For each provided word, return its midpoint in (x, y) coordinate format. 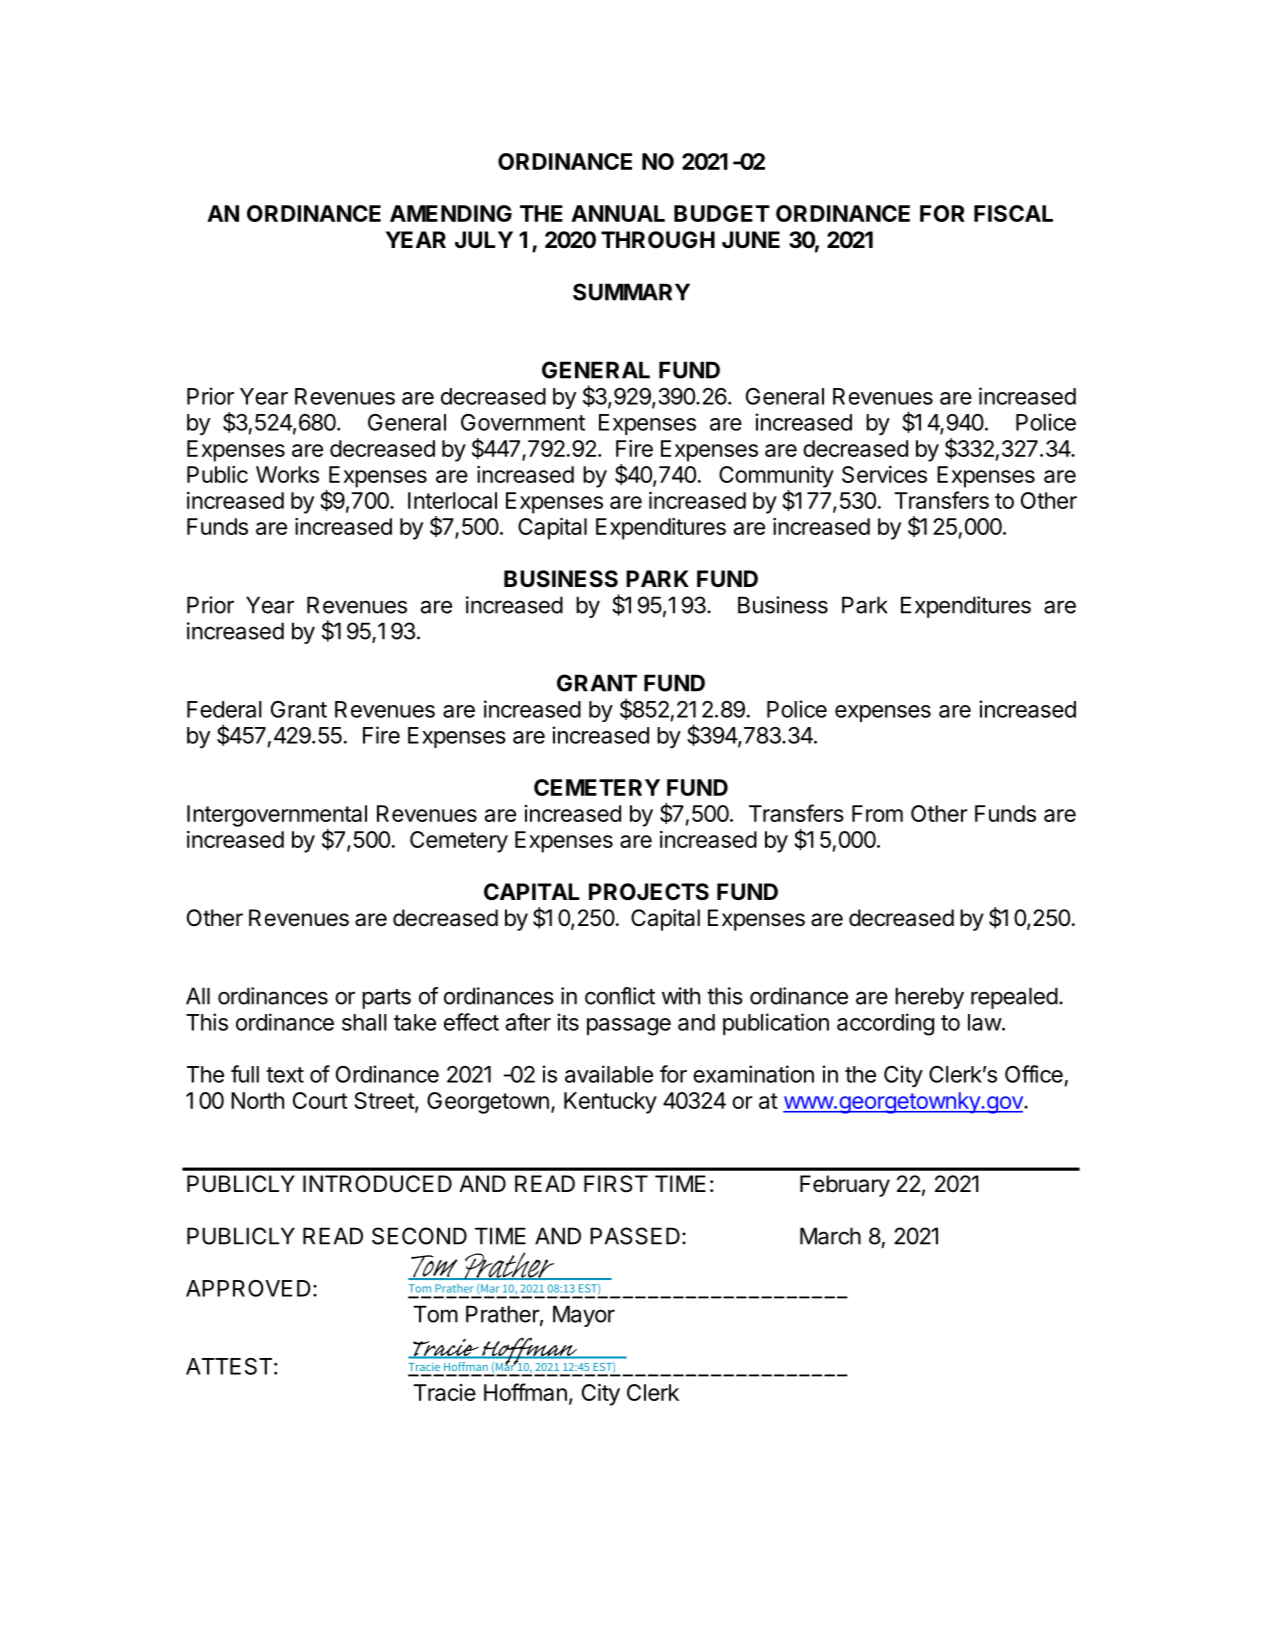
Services (884, 474)
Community (776, 477)
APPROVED (248, 1288)
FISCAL (1013, 213)
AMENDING (451, 213)
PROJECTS (649, 892)
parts (386, 999)
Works (287, 474)
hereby (929, 998)
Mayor (584, 1316)
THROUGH (658, 239)
